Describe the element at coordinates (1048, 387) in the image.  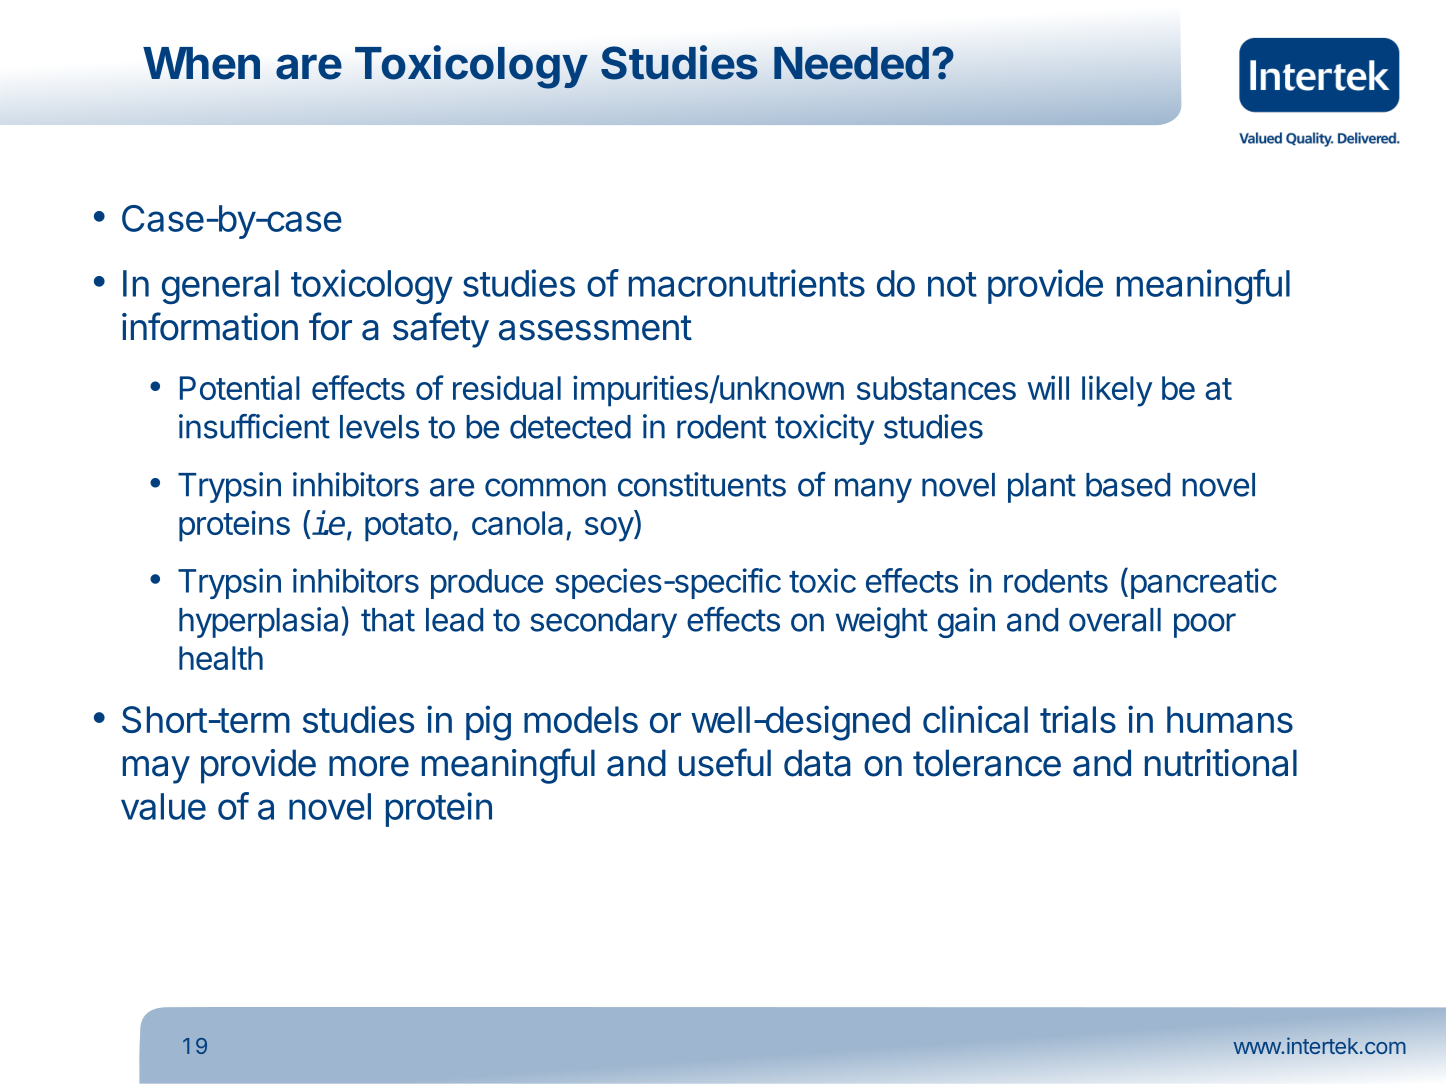
I see `will` at that location.
